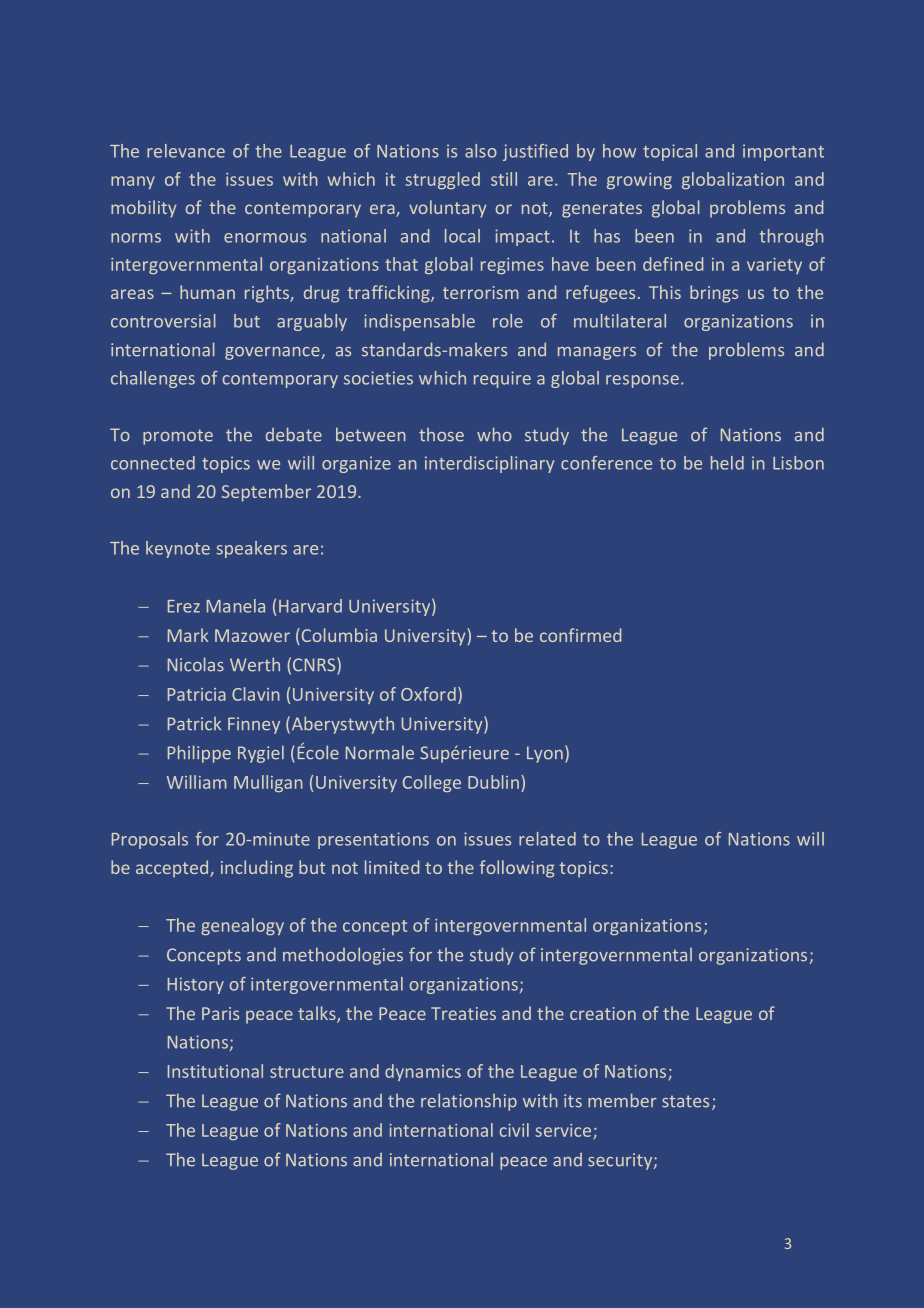  What do you see at coordinates (547, 839) in the document?
I see `related` at bounding box center [547, 839].
